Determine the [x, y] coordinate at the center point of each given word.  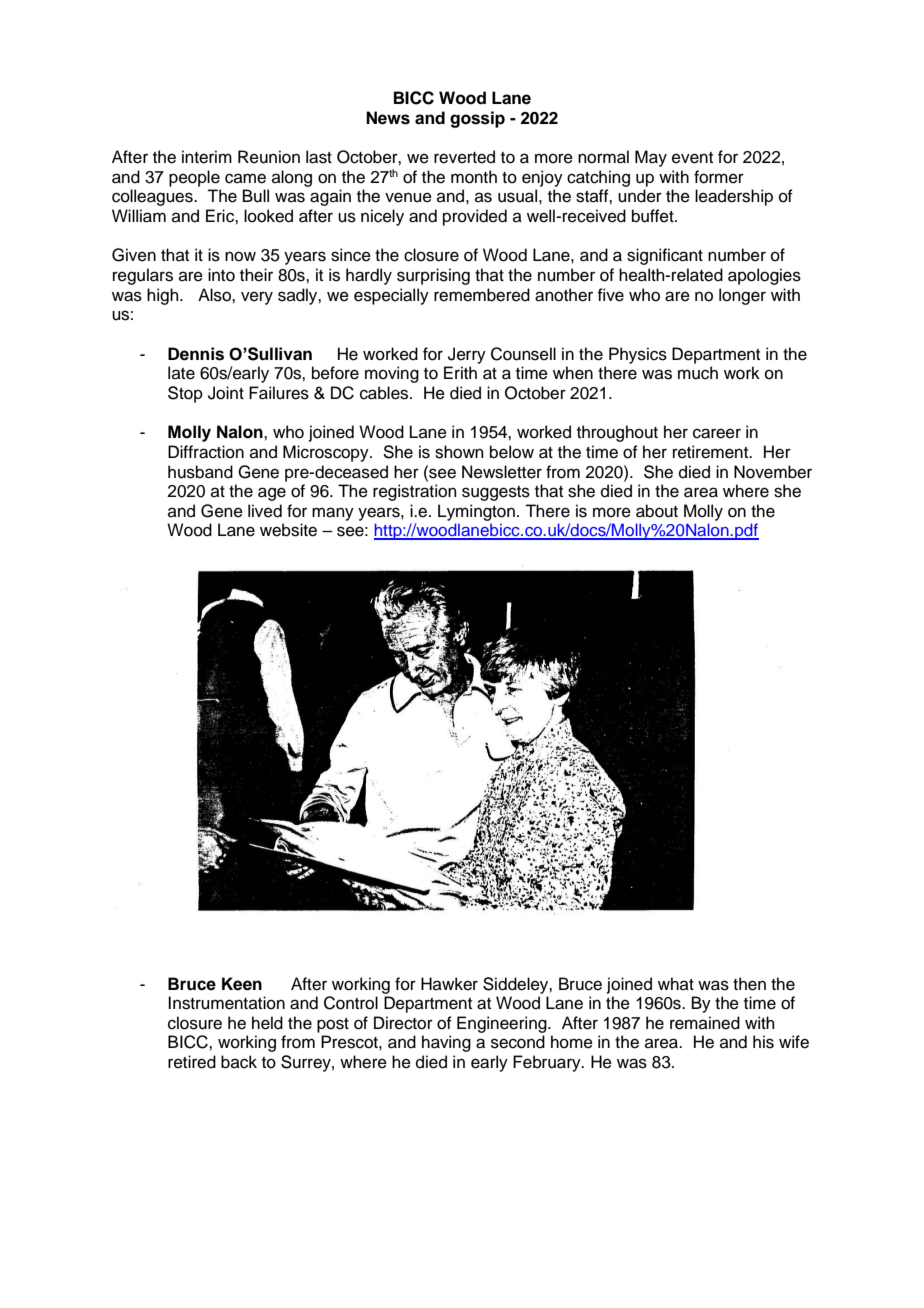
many [333, 514]
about [657, 511]
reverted [464, 157]
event [692, 158]
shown [459, 452]
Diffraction [206, 452]
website [288, 530]
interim [207, 157]
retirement [712, 452]
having [446, 1043]
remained [705, 1023]
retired [192, 1062]
